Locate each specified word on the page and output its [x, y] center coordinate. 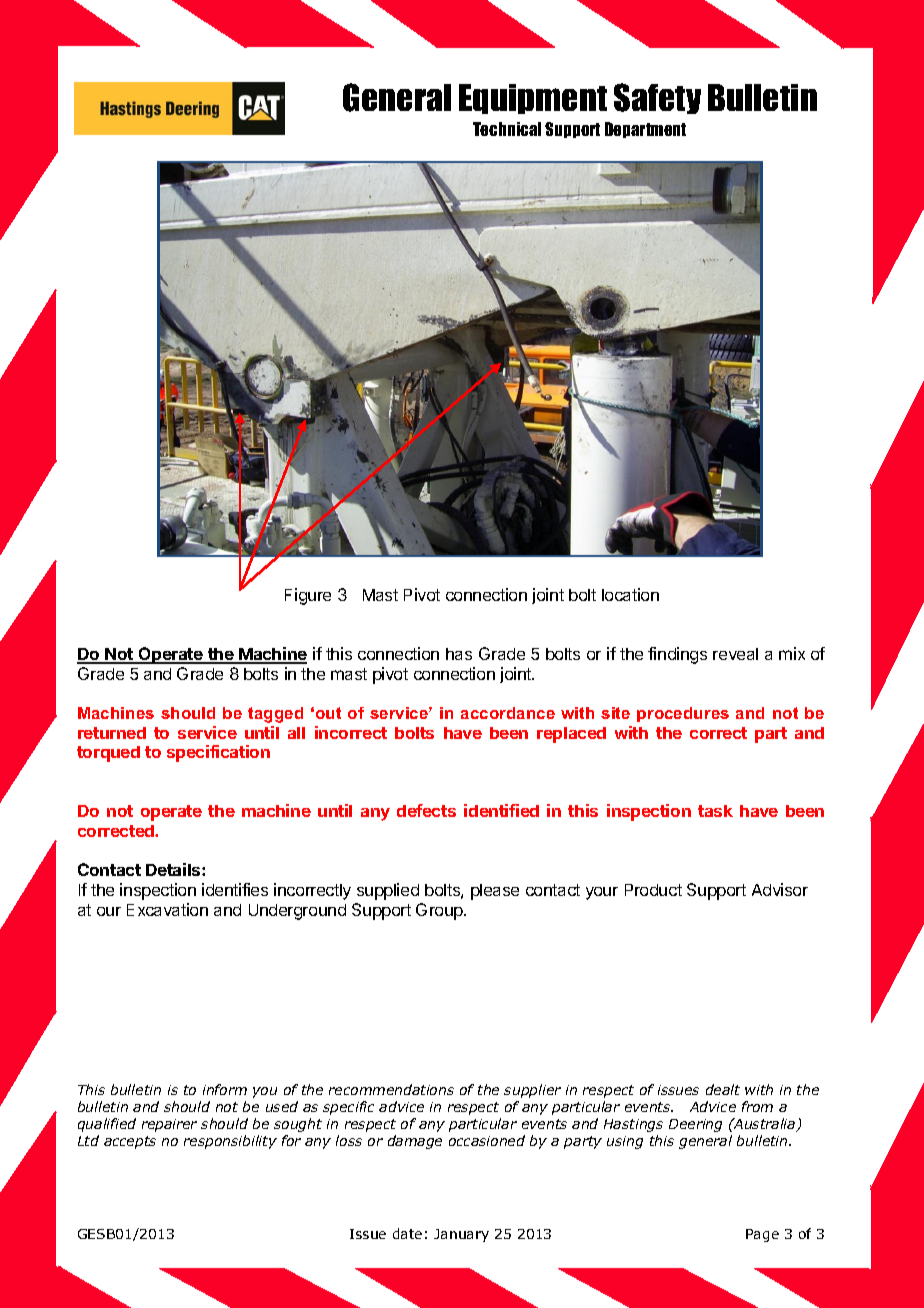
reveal [735, 654]
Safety [657, 98]
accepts [130, 1142]
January [461, 1235]
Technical [507, 129]
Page [762, 1235]
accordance [508, 713]
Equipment [533, 99]
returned [112, 733]
